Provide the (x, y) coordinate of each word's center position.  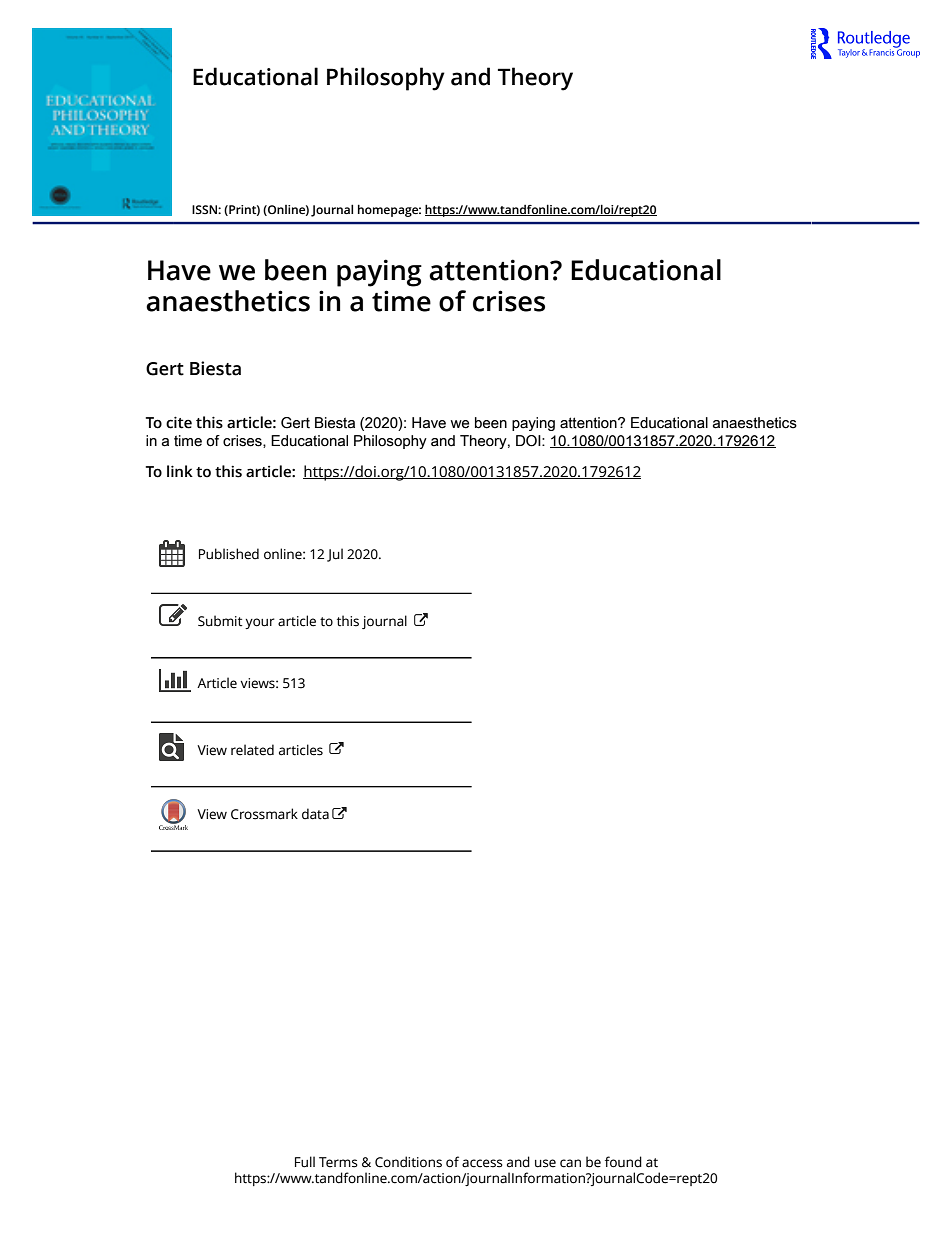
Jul (335, 555)
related (252, 750)
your (260, 623)
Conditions (408, 1162)
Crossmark (264, 814)
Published (229, 554)
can (570, 1163)
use (545, 1163)
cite (179, 422)
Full (305, 1162)
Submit (220, 621)
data (315, 814)
